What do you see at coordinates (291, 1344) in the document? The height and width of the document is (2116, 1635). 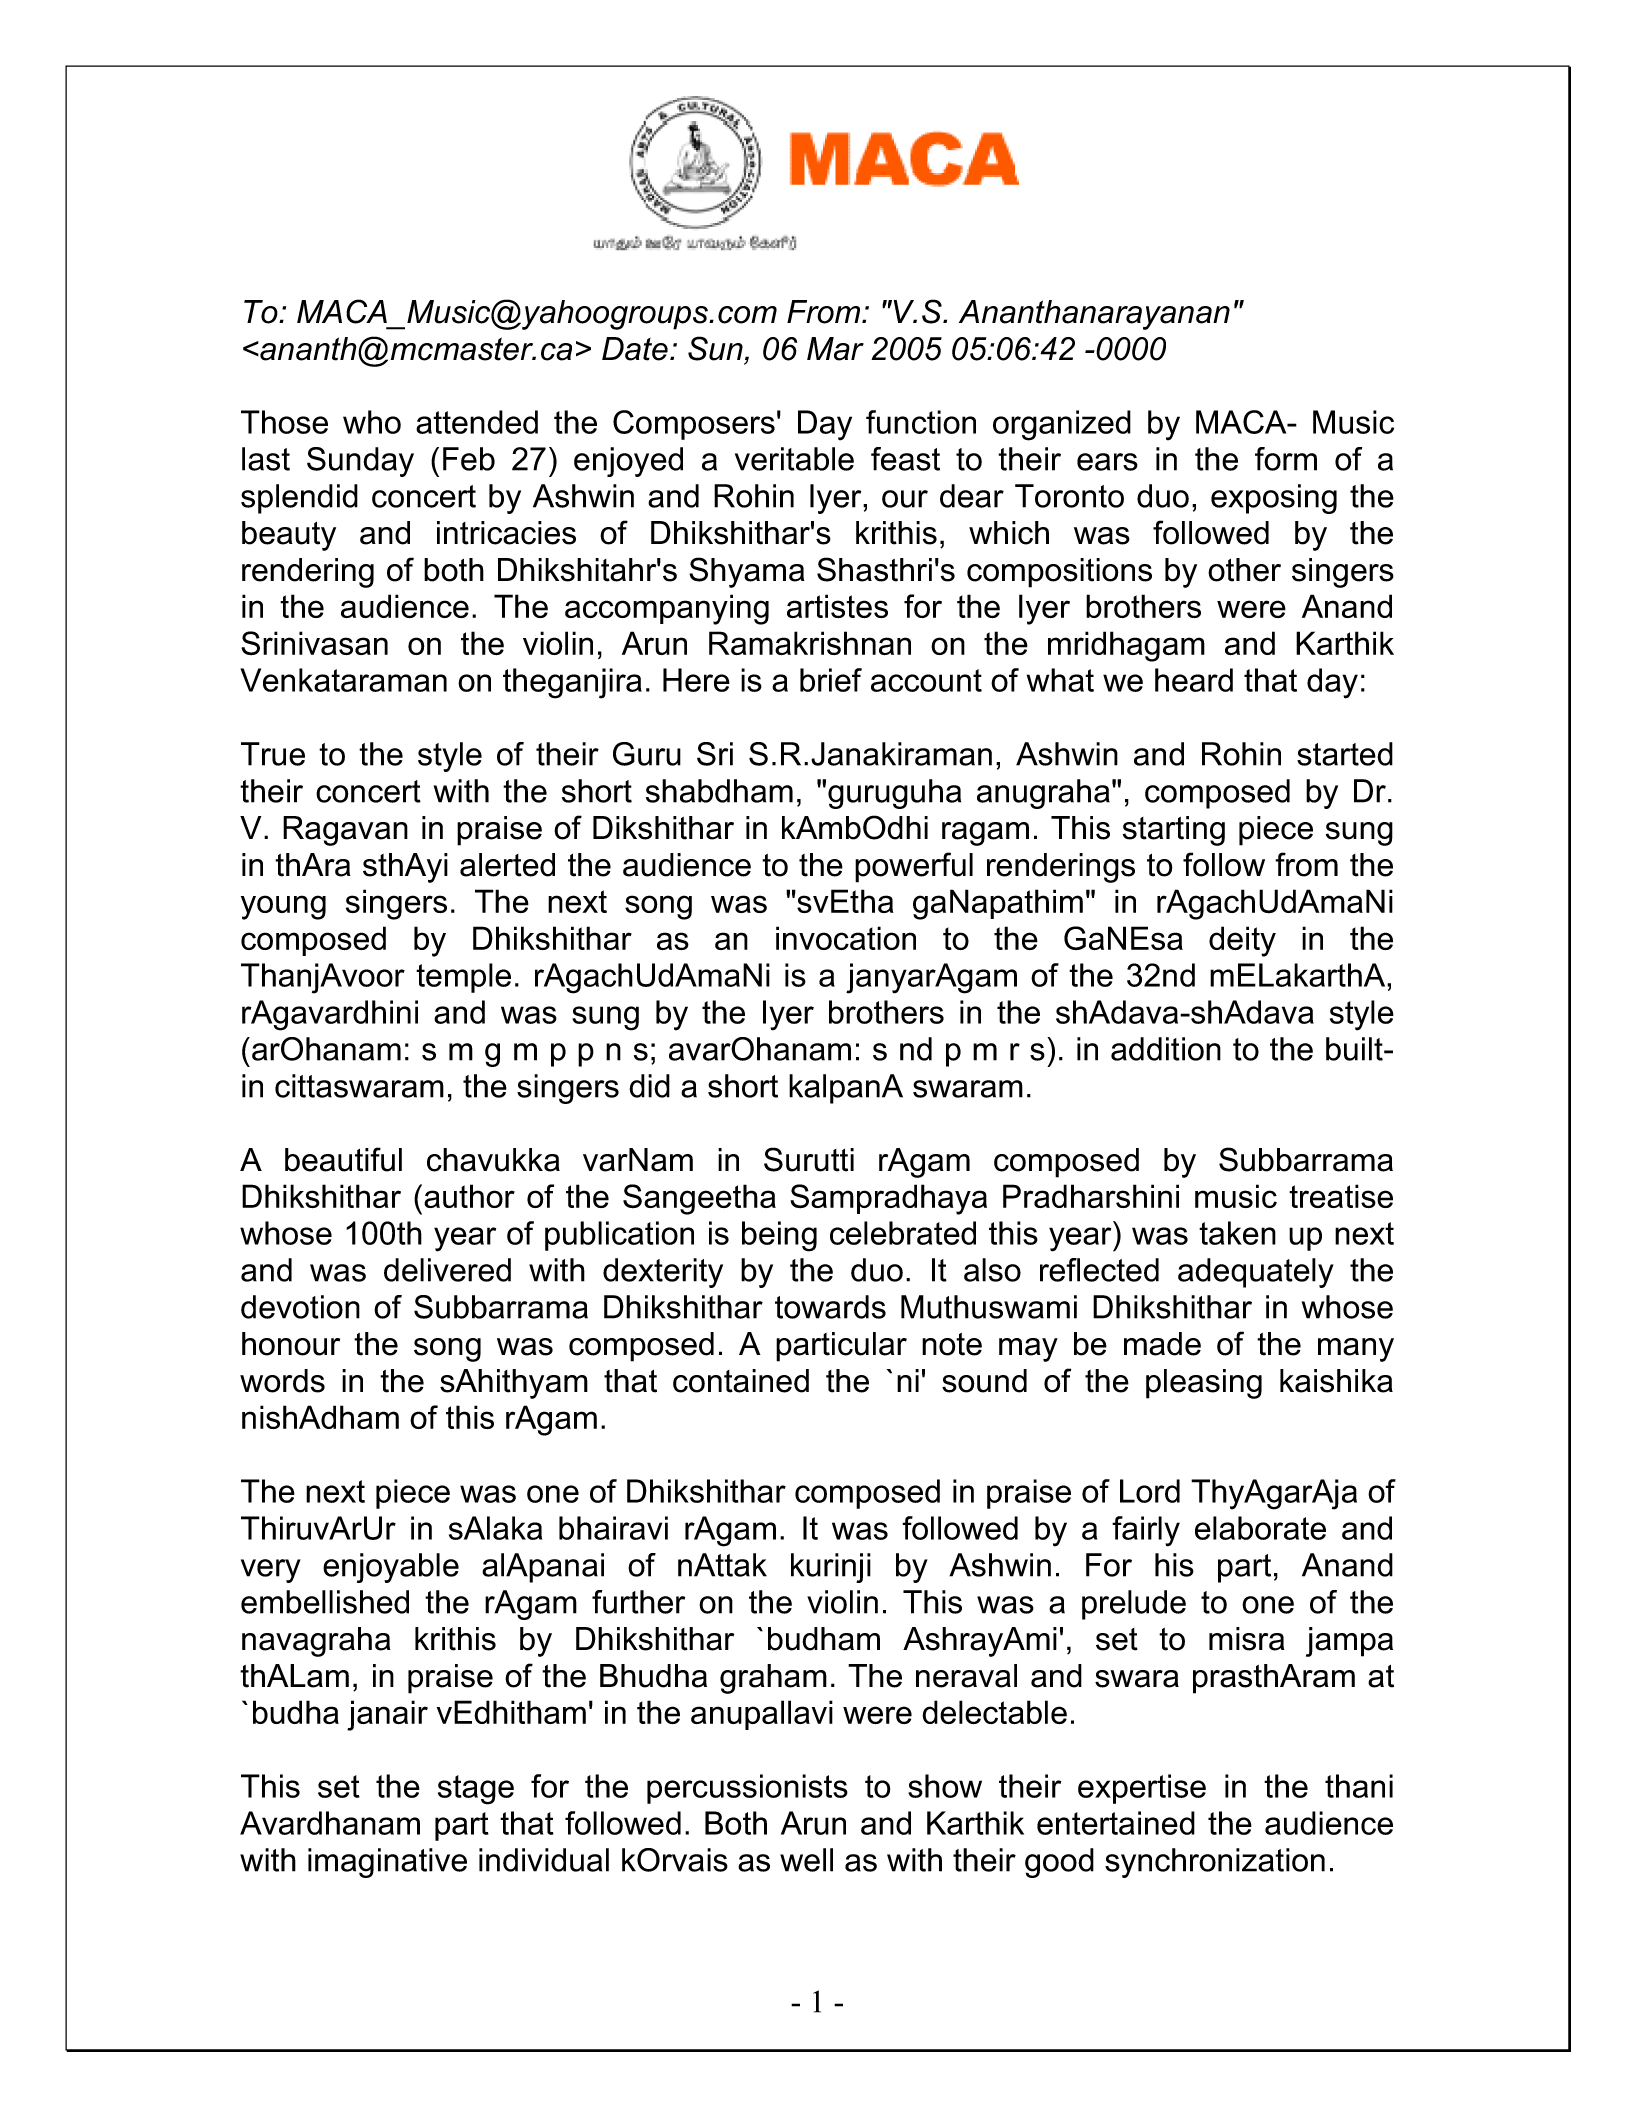 I see `honour` at bounding box center [291, 1344].
